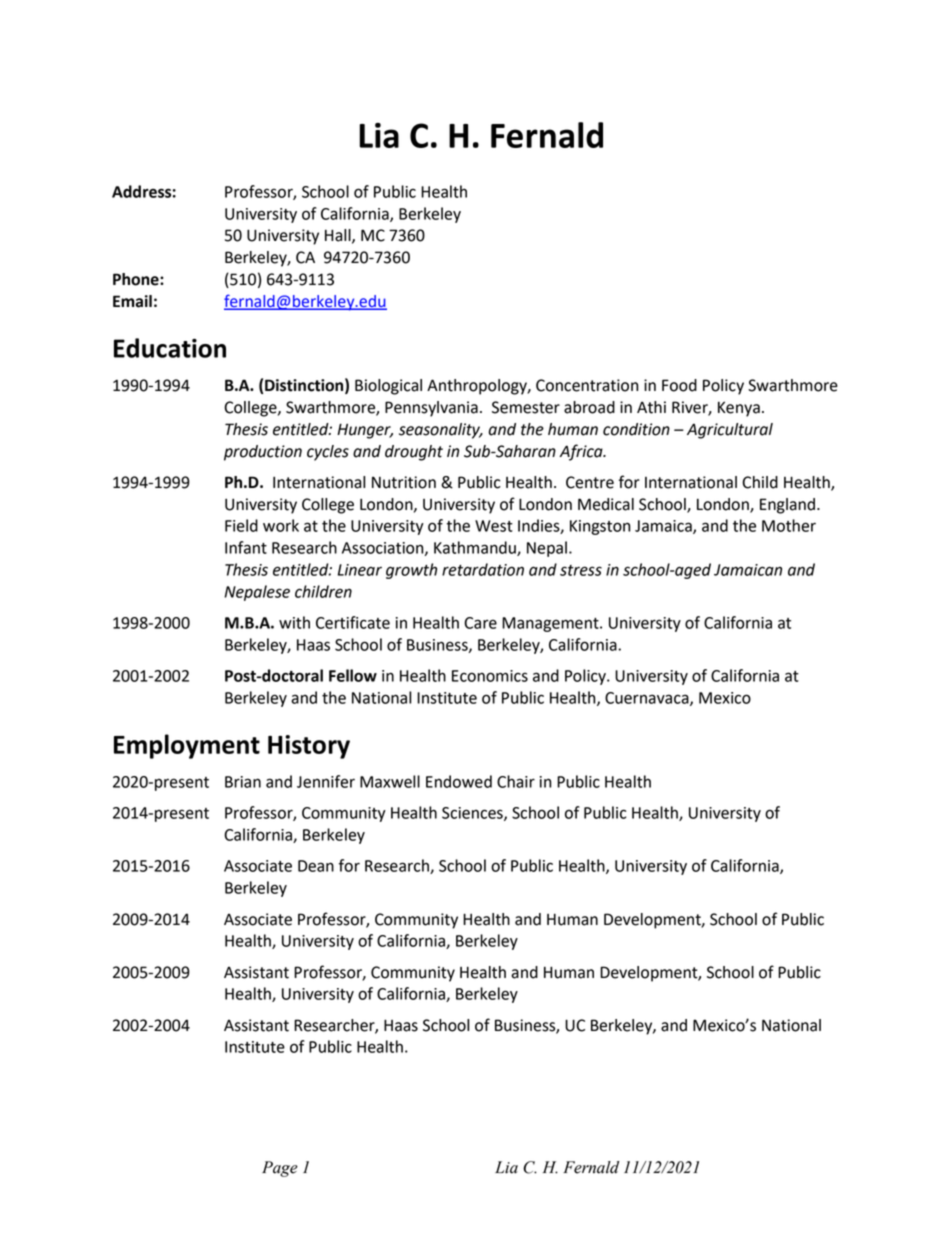  I want to click on Page, so click(280, 1169).
